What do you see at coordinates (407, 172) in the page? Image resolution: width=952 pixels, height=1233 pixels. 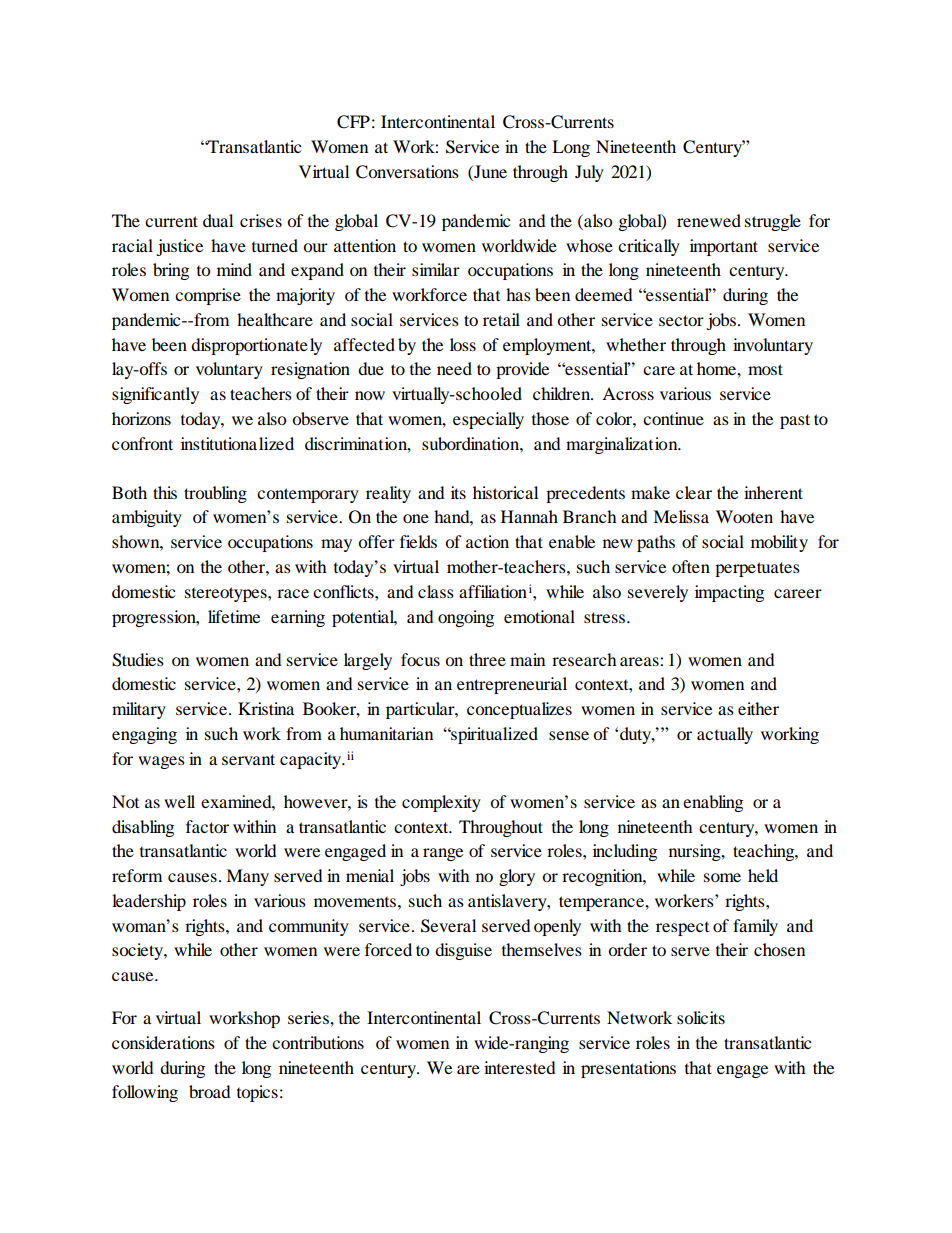 I see `Conversations` at bounding box center [407, 172].
